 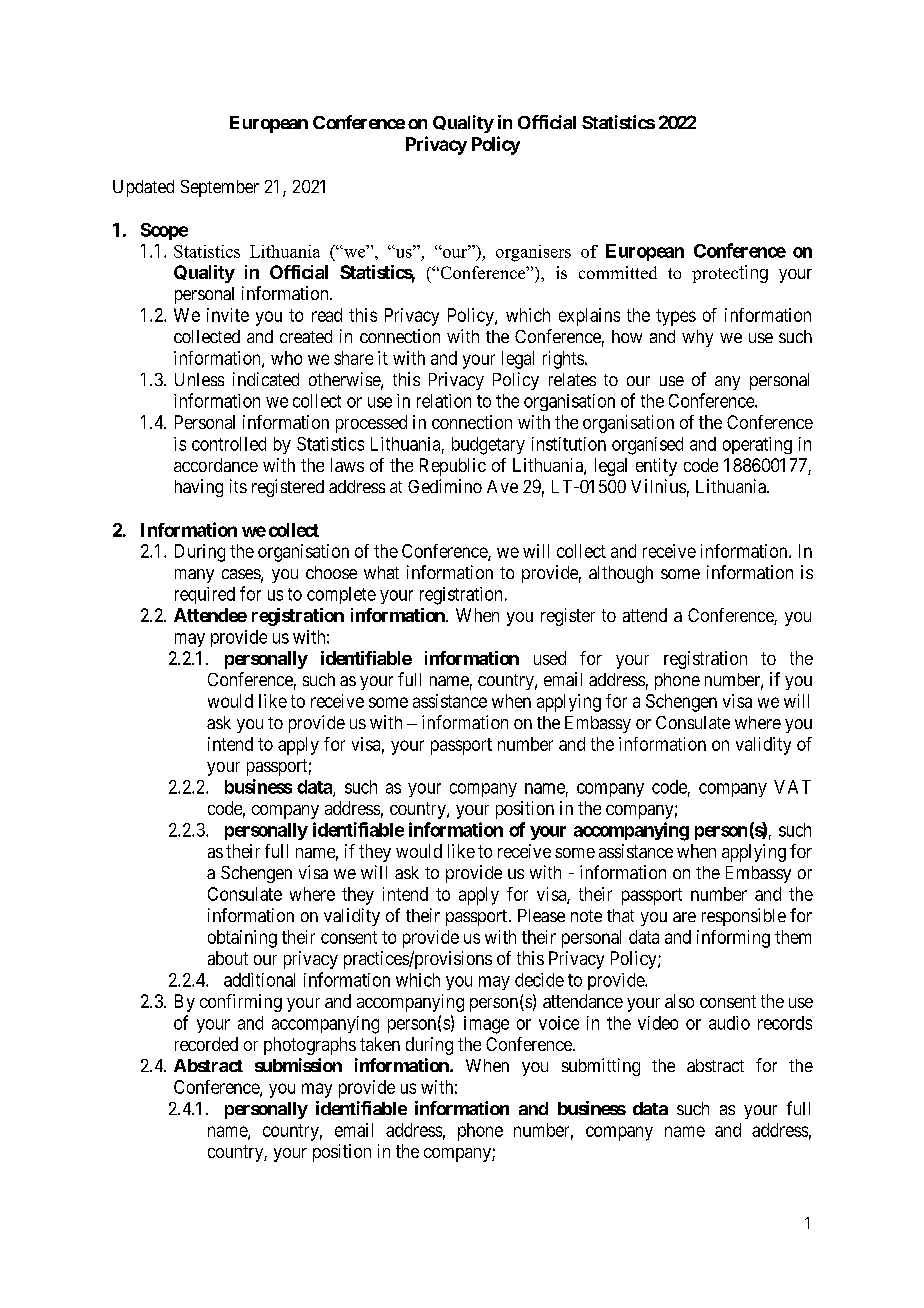 What do you see at coordinates (550, 658) in the page?
I see `used` at bounding box center [550, 658].
